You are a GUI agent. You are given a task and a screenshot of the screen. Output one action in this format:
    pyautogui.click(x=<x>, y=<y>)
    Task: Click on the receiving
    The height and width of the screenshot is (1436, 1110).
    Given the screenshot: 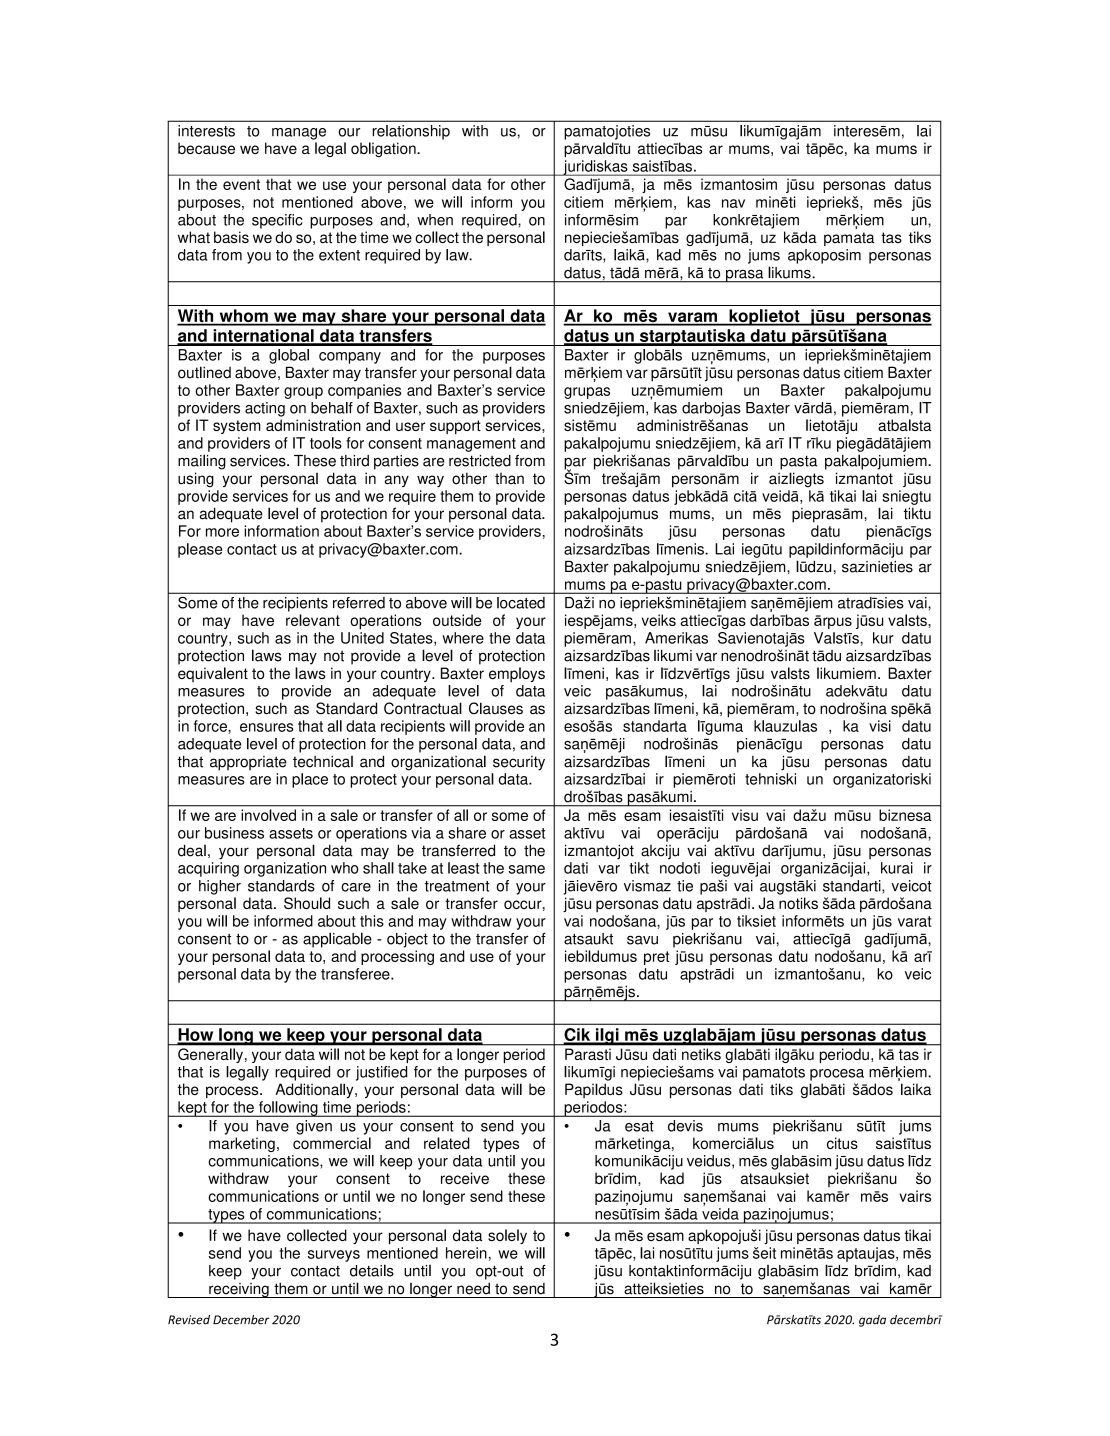 What is the action you would take?
    pyautogui.click(x=239, y=1290)
